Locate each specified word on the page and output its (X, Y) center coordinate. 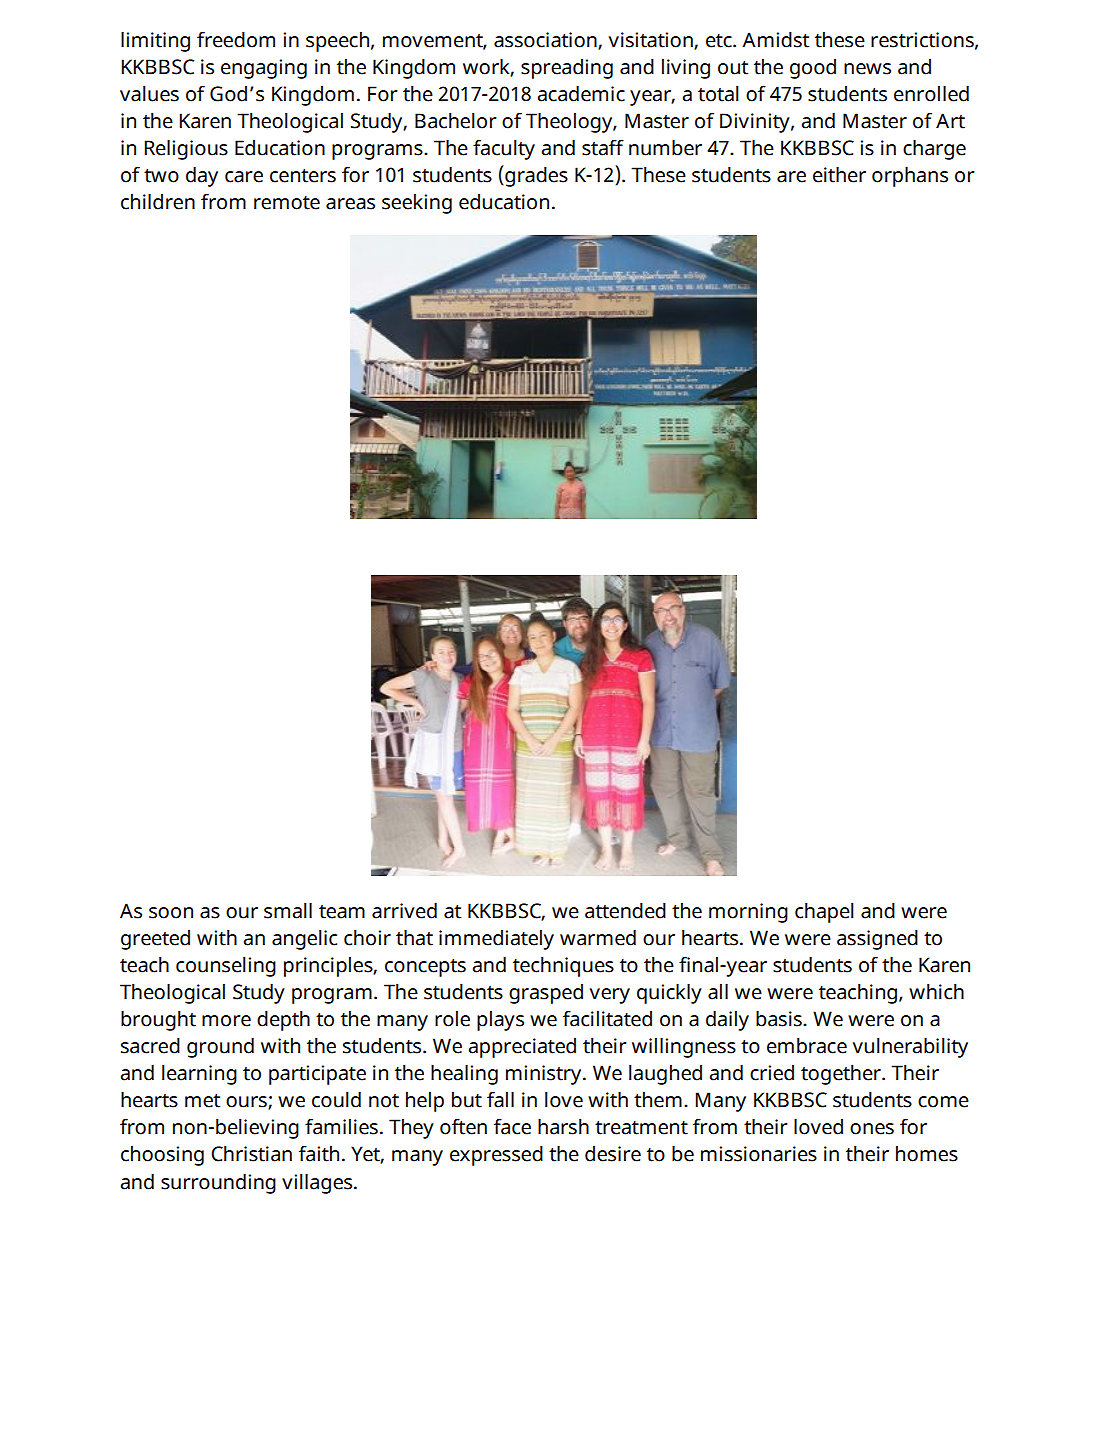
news (867, 69)
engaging (264, 69)
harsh (563, 1126)
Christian (251, 1153)
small (288, 910)
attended (625, 910)
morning (748, 913)
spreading (567, 68)
